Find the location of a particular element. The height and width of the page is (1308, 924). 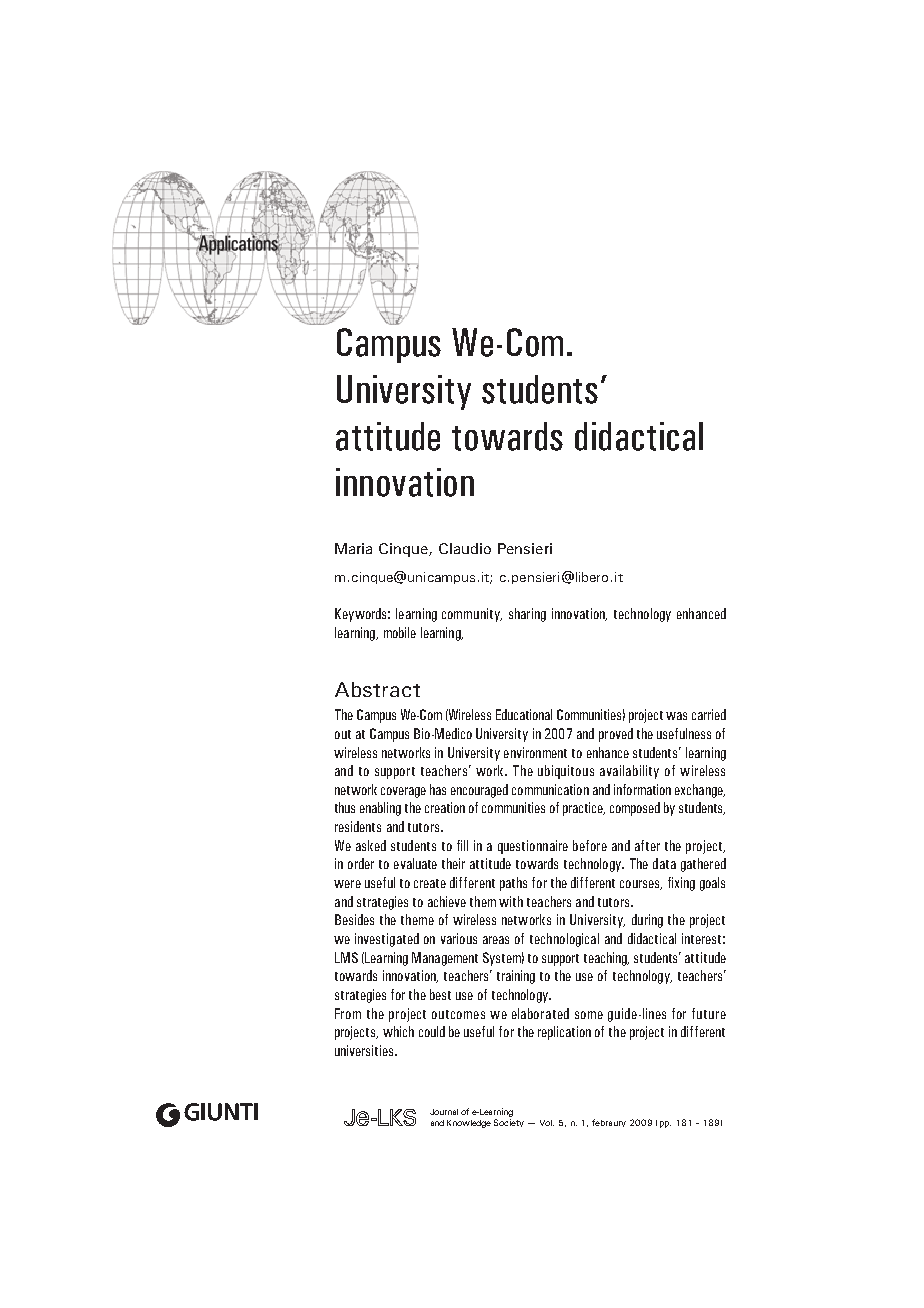

carried is located at coordinates (709, 714).
